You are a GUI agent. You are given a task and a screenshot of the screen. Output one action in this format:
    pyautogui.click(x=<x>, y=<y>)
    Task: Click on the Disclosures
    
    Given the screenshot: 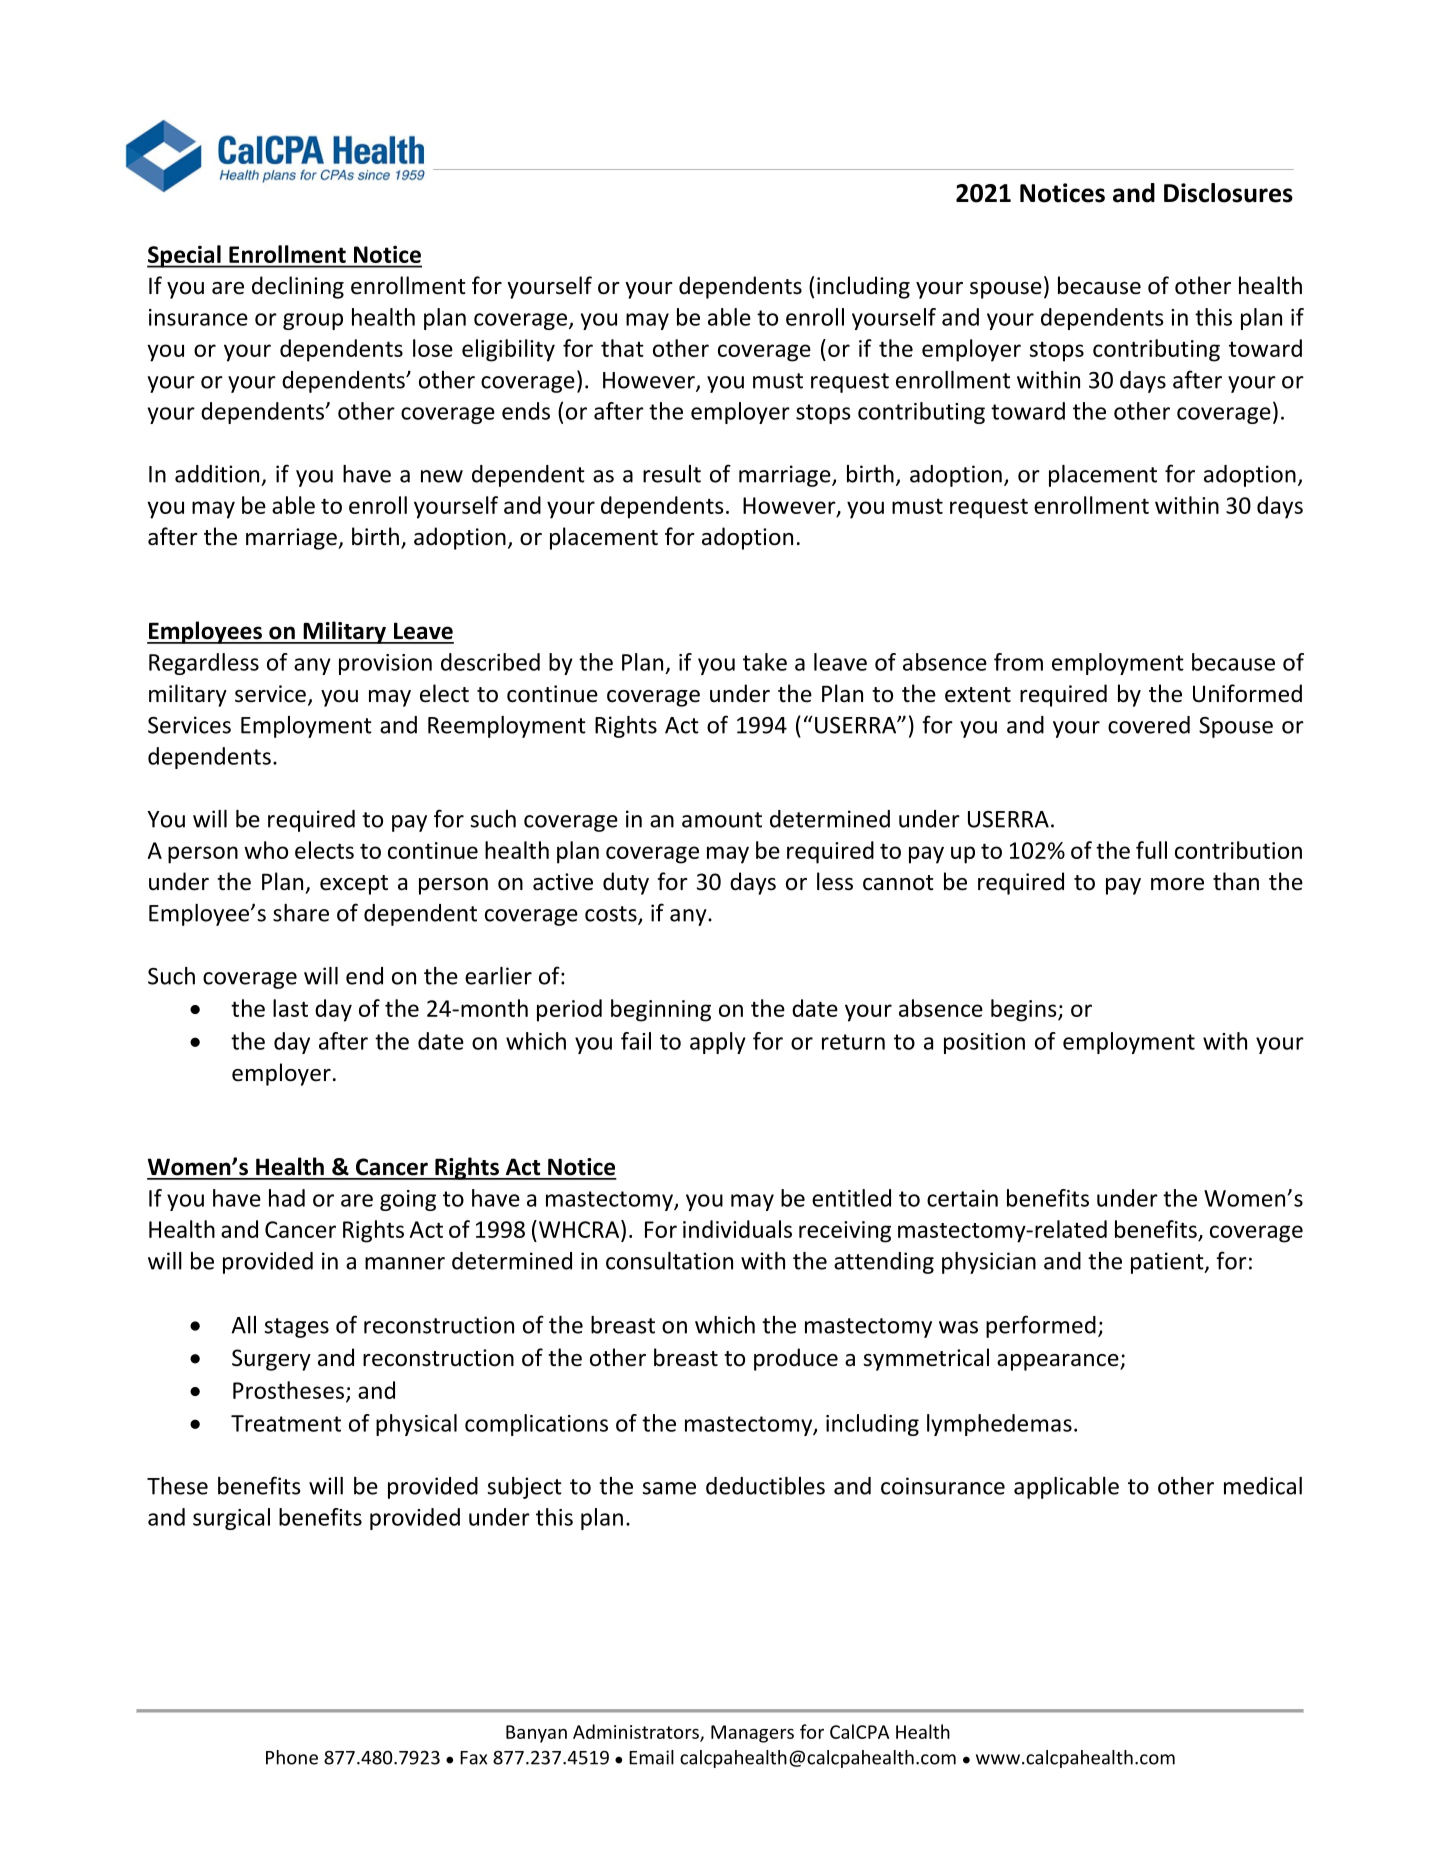 What is the action you would take?
    pyautogui.click(x=1228, y=193)
